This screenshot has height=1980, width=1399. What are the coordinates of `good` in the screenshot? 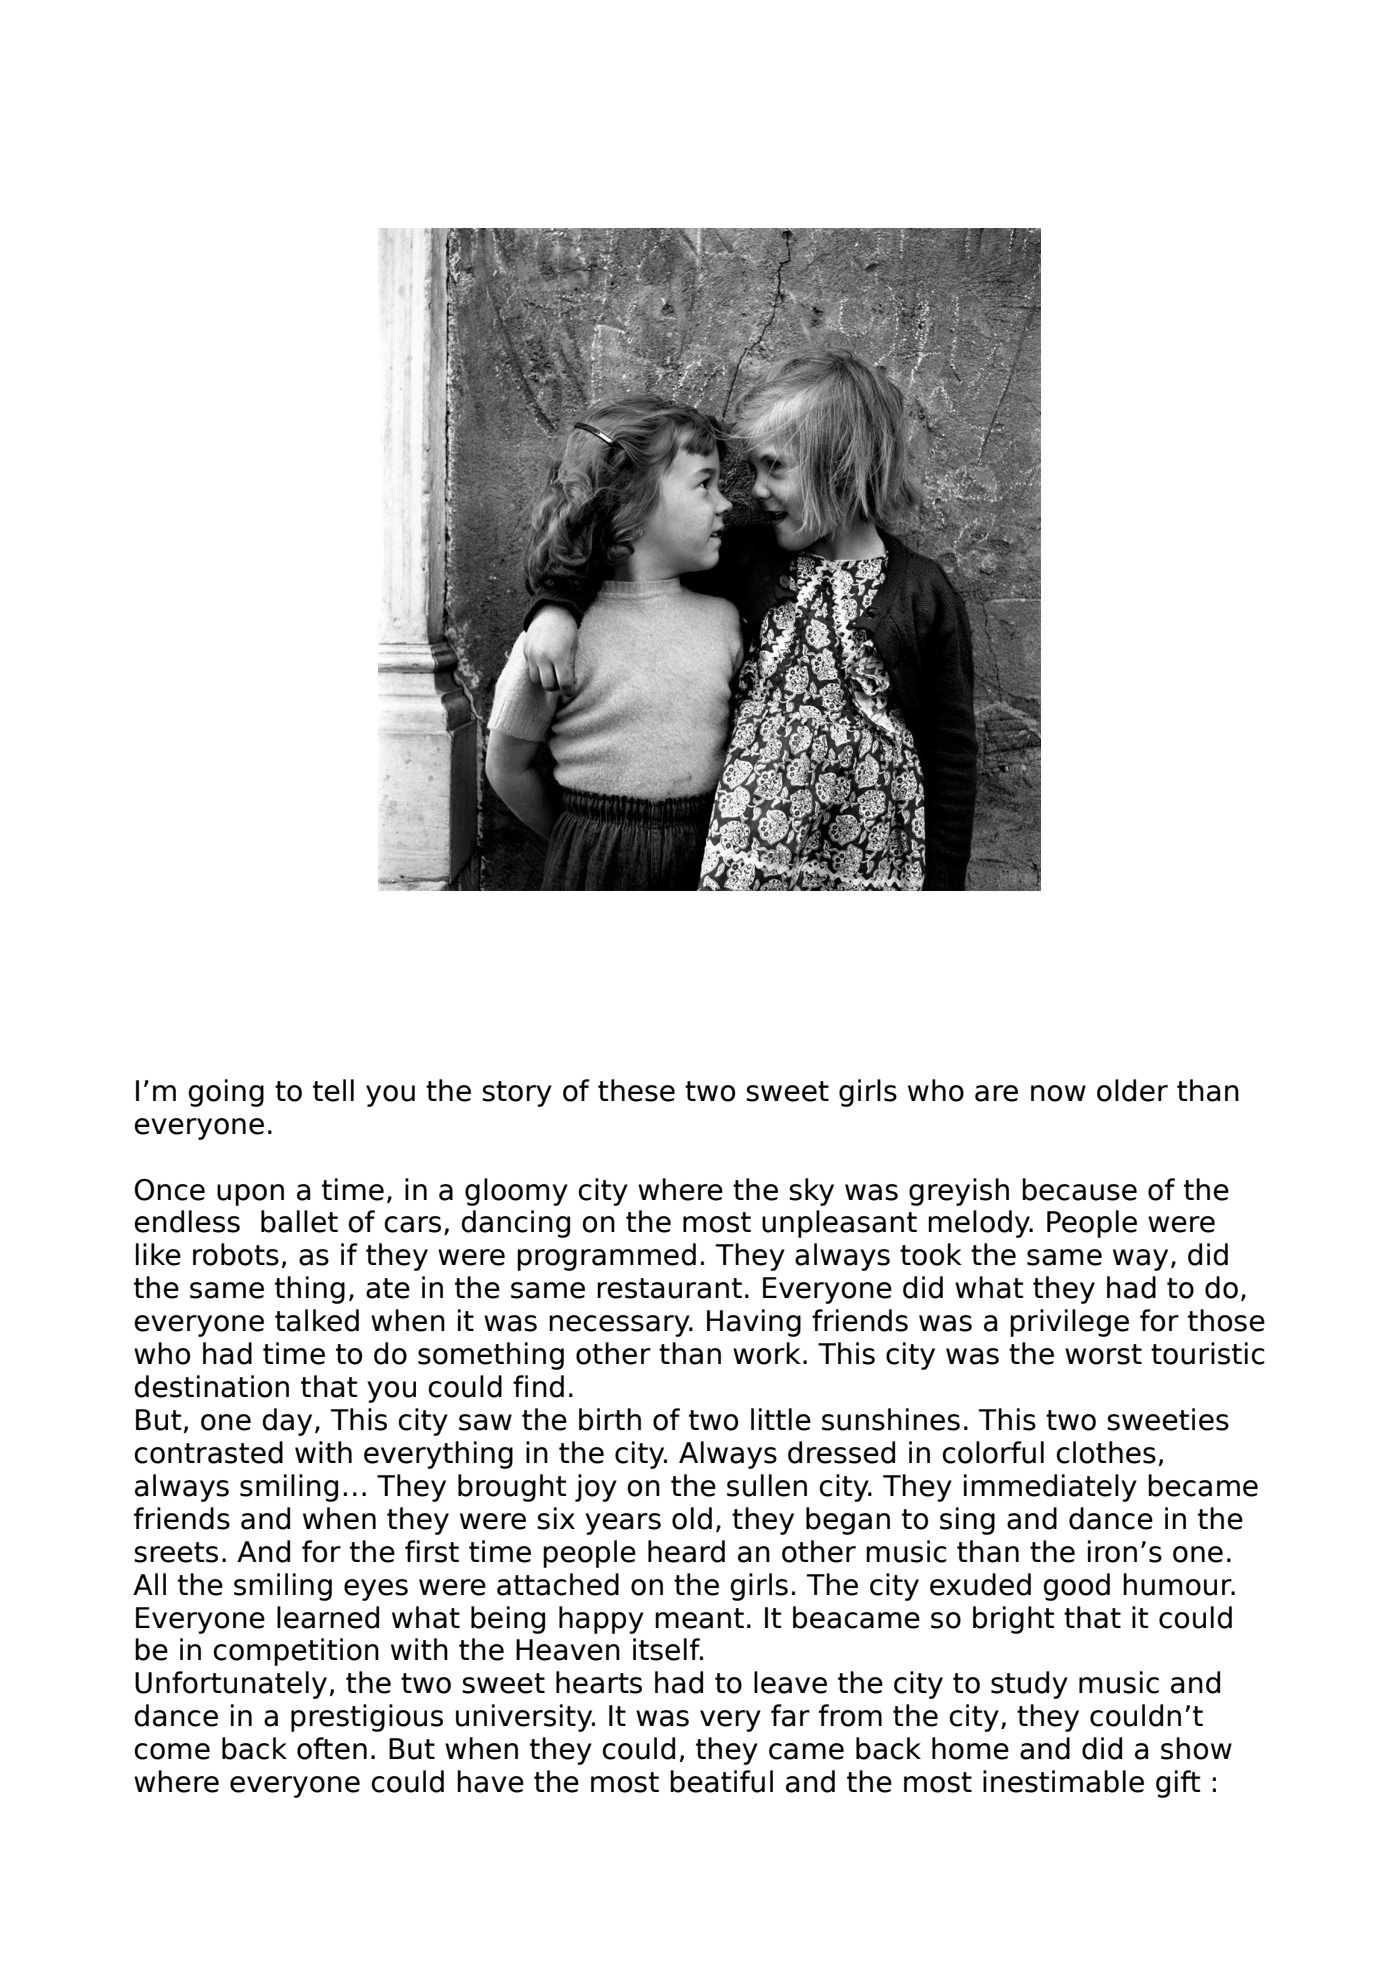 It's located at (1076, 1587).
